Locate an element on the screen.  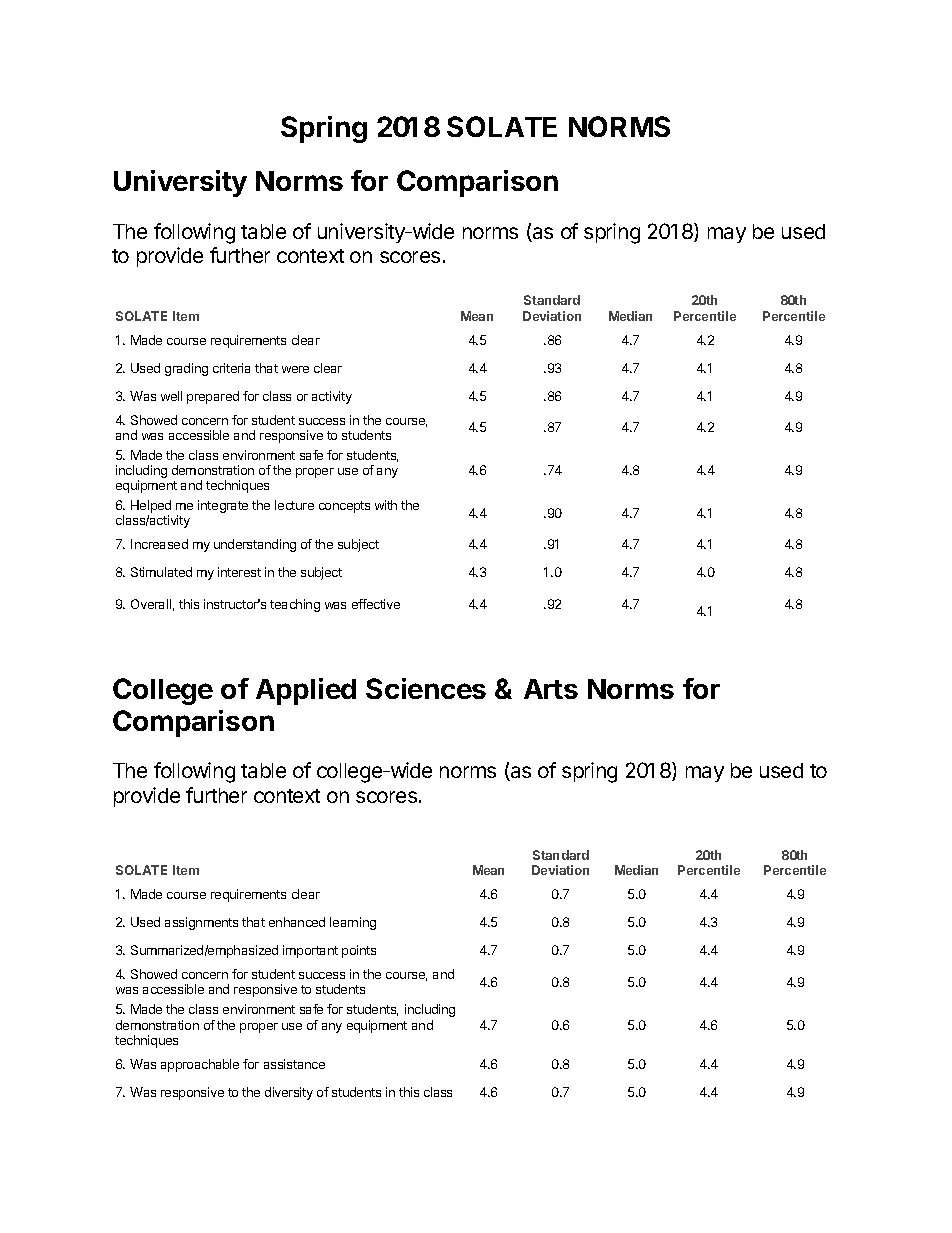
Arts is located at coordinates (551, 689).
